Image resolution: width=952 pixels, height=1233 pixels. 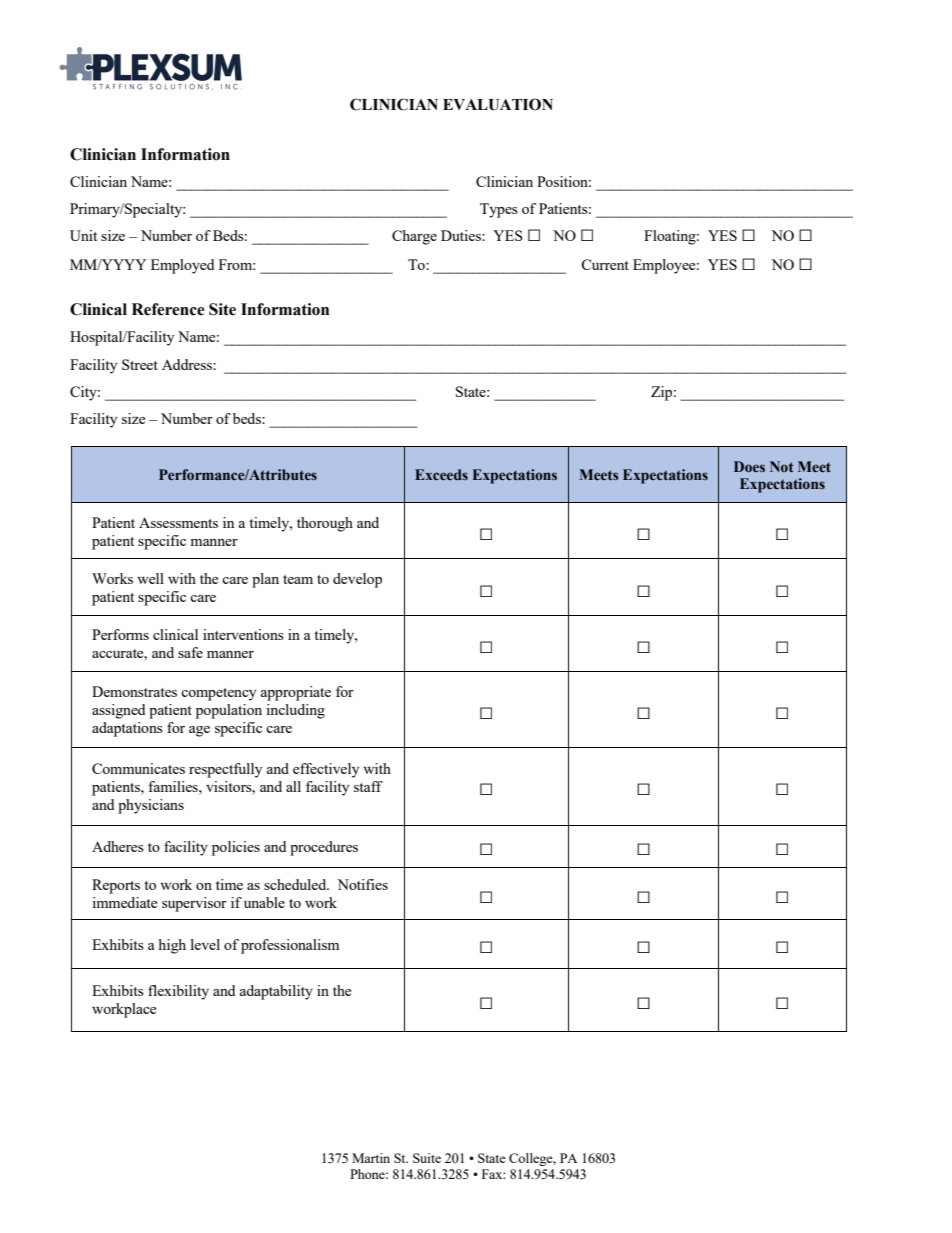 I want to click on Current, so click(x=605, y=264).
